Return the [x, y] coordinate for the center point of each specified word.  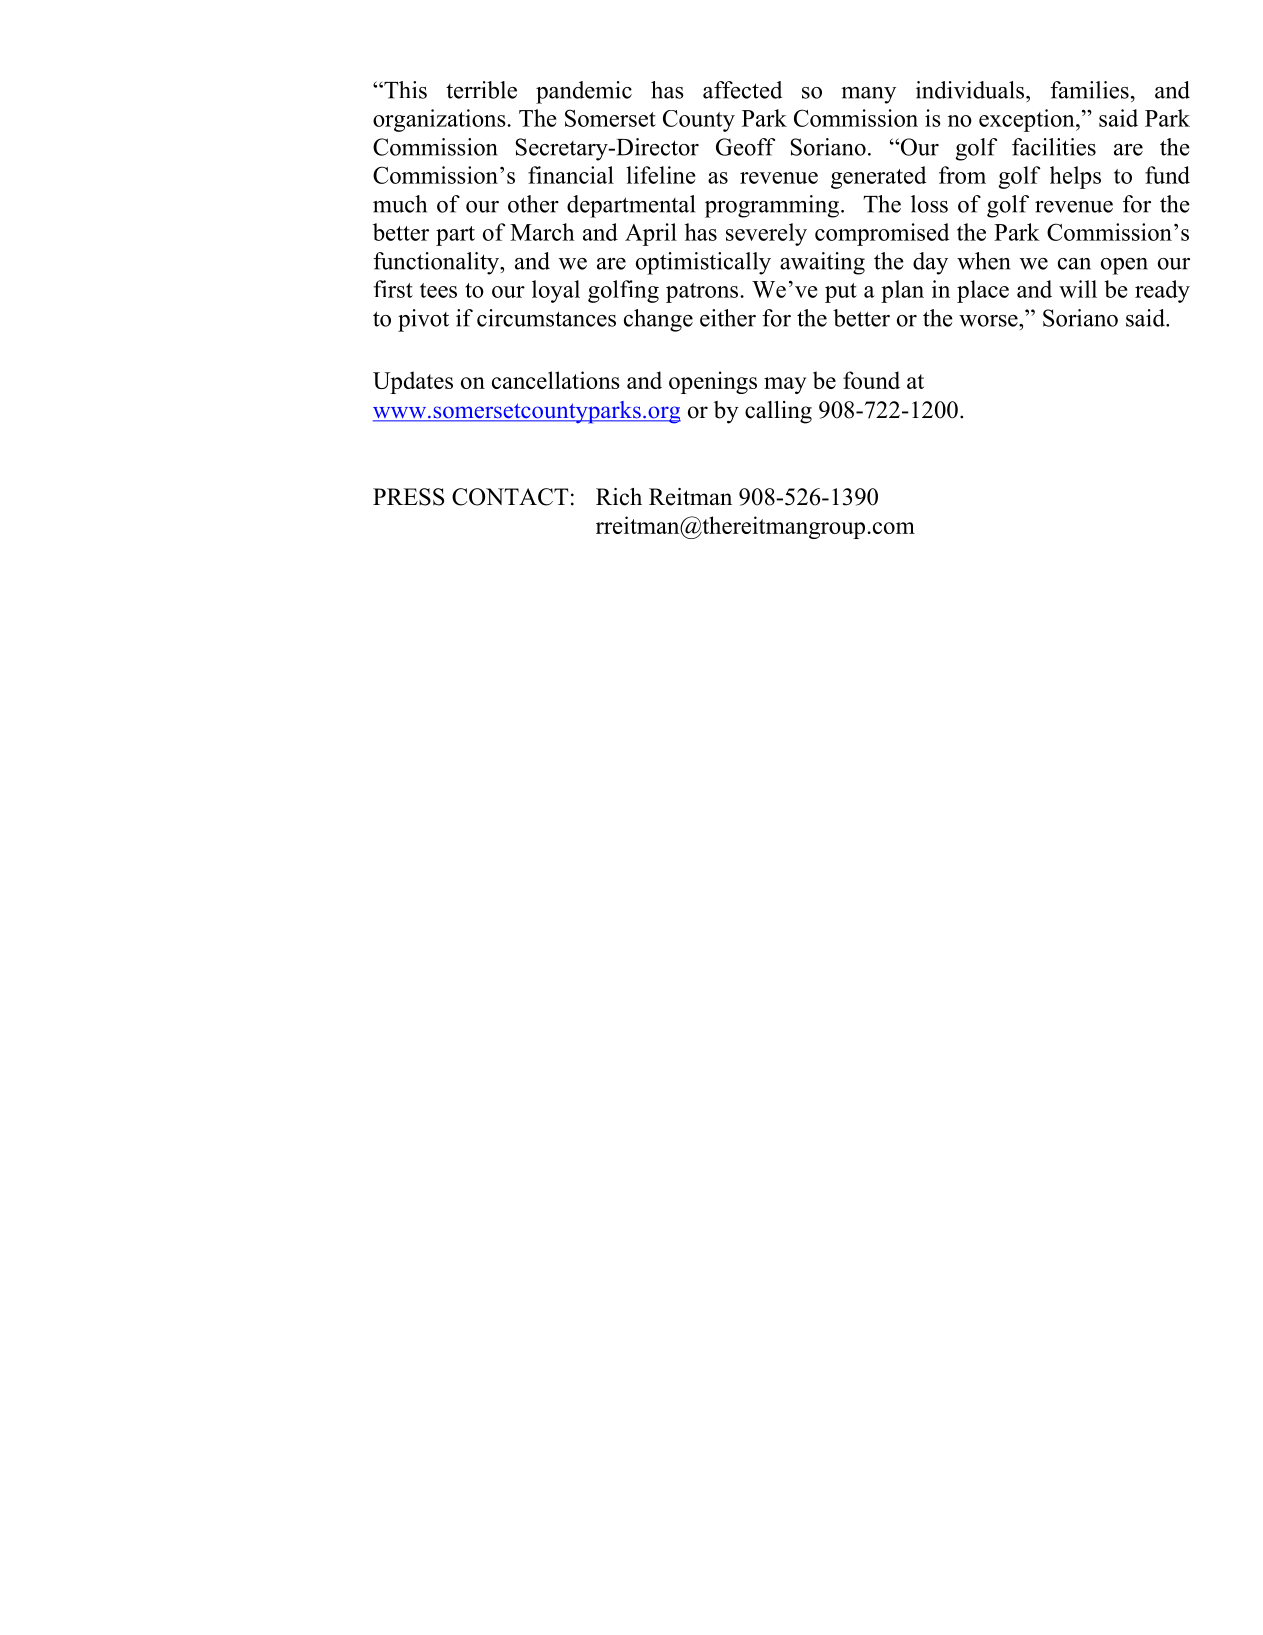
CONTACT [510, 497]
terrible [481, 90]
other [533, 204]
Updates [413, 382]
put [841, 293]
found [871, 380]
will [1078, 289]
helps [1075, 177]
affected [742, 90]
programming [773, 206]
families [1089, 90]
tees [438, 290]
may [785, 385]
